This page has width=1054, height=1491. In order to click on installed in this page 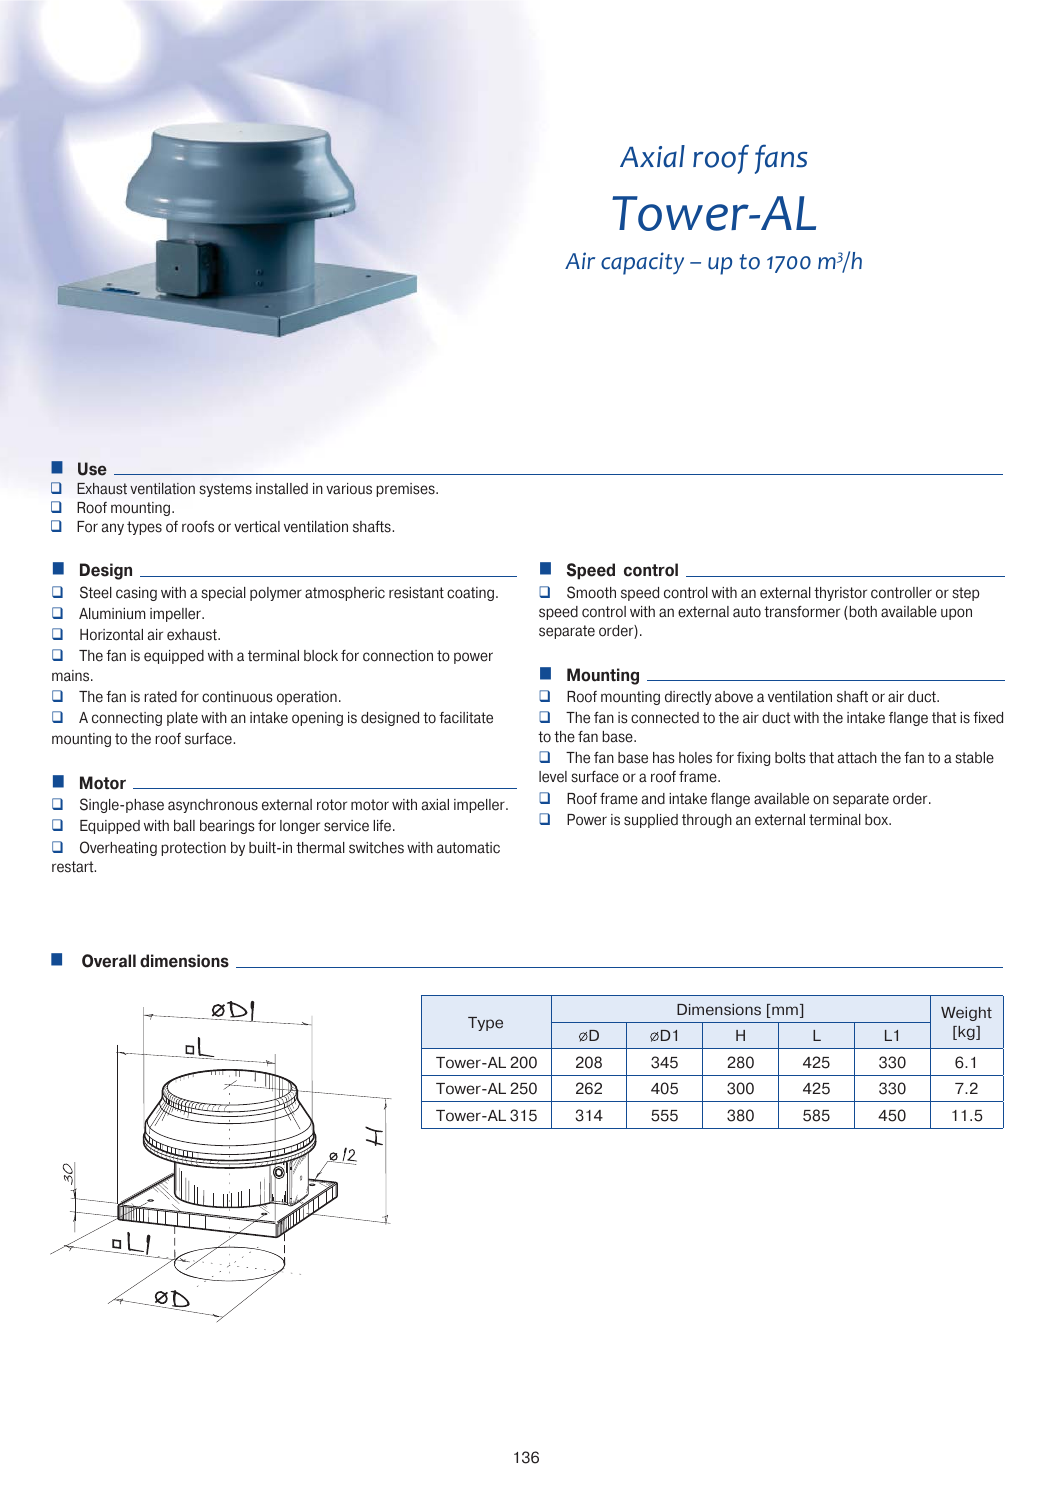, I will do `click(282, 489)`.
